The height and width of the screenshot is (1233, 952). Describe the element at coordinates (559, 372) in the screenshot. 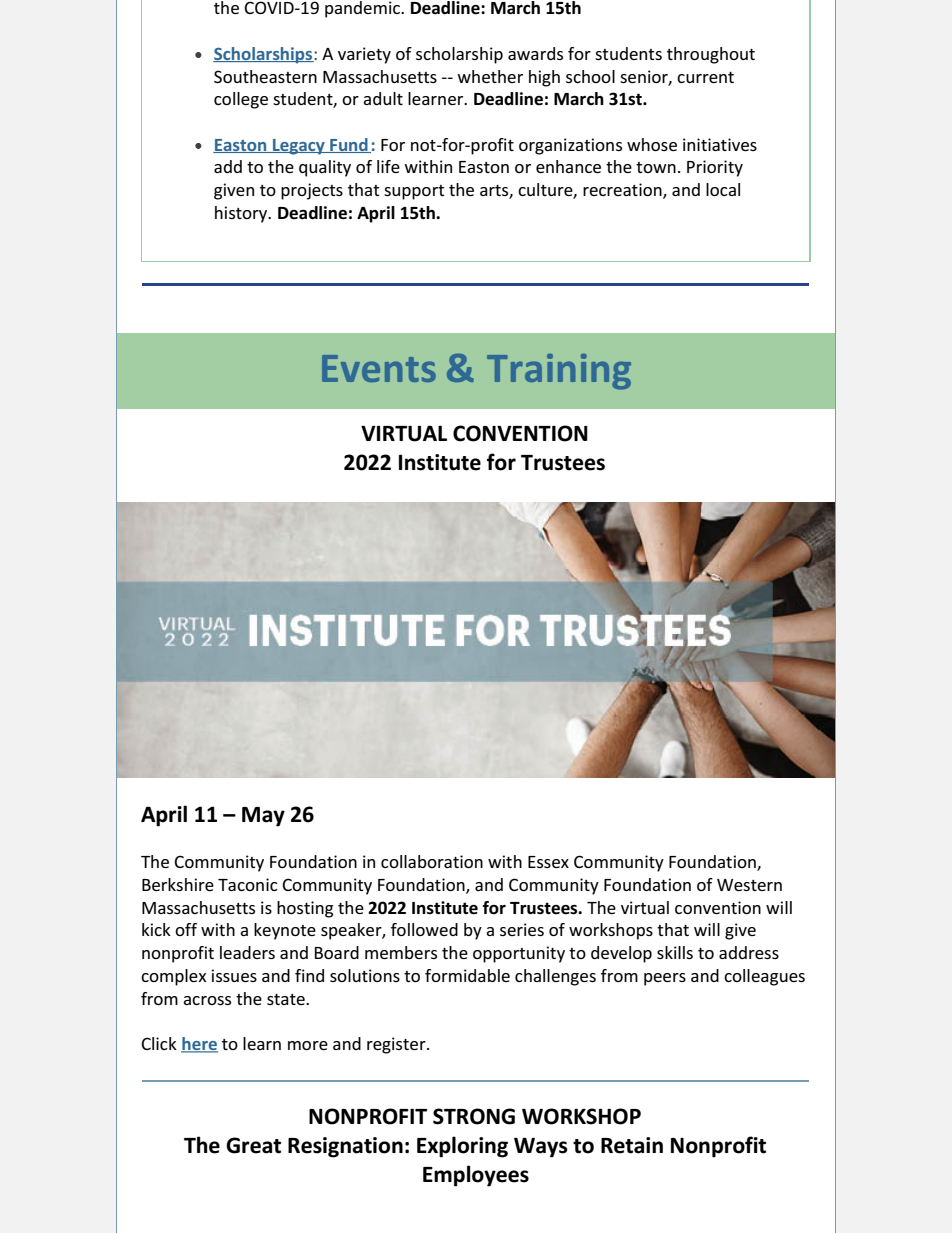

I see `Training` at that location.
